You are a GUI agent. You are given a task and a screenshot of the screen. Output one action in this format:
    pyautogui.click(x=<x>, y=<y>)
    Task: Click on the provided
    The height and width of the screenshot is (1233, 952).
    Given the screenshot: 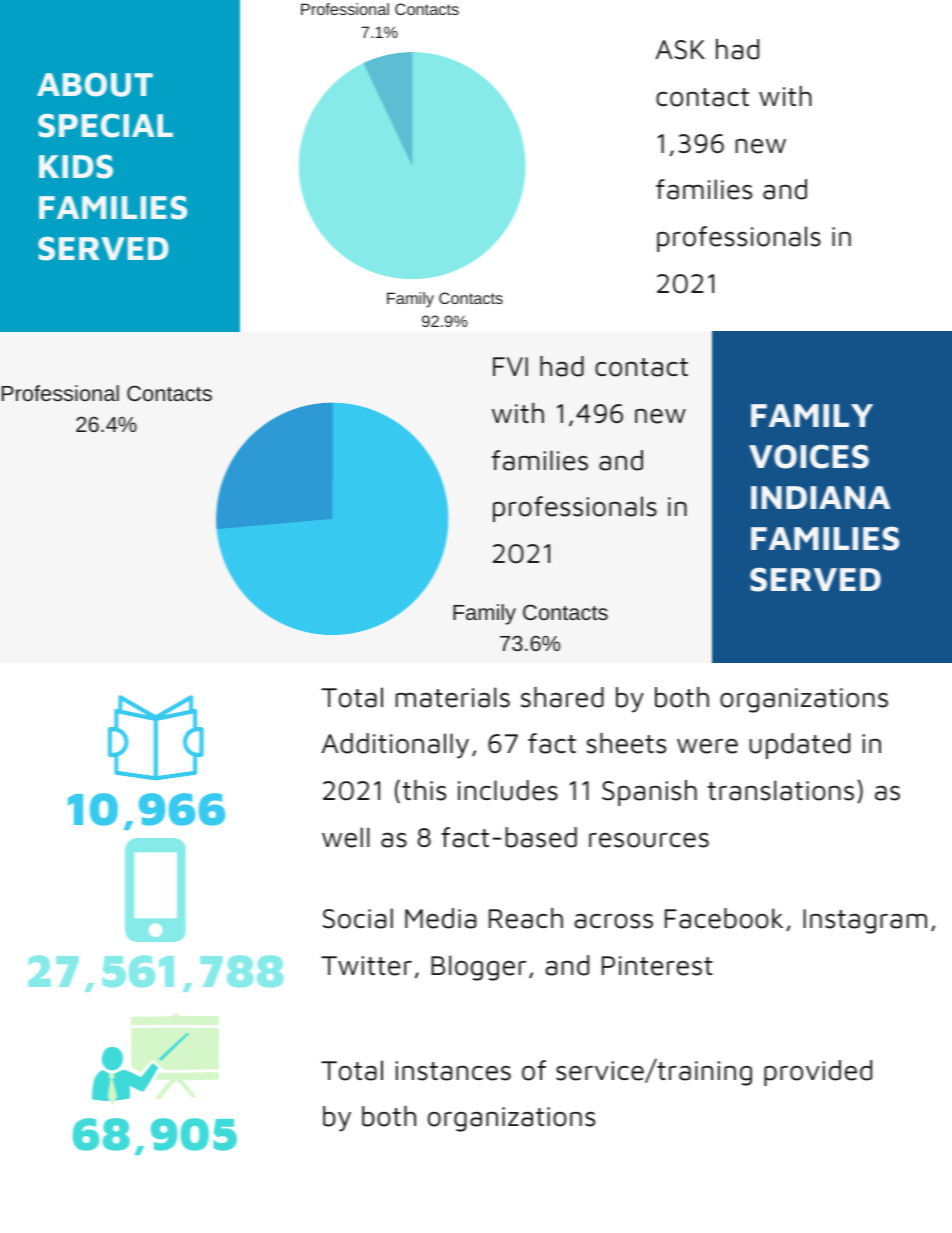 What is the action you would take?
    pyautogui.click(x=818, y=1073)
